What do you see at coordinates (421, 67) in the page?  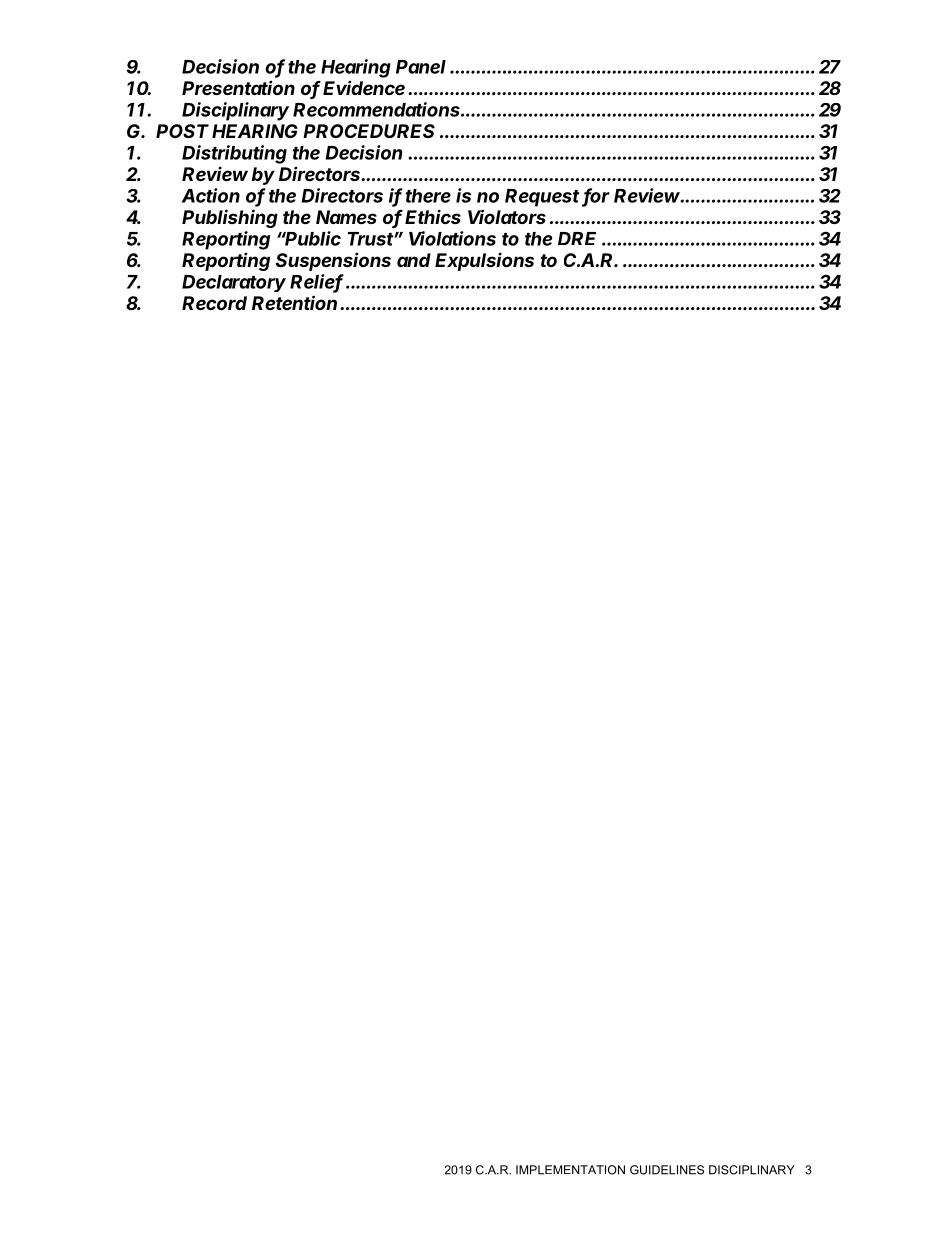 I see `Panel` at bounding box center [421, 67].
